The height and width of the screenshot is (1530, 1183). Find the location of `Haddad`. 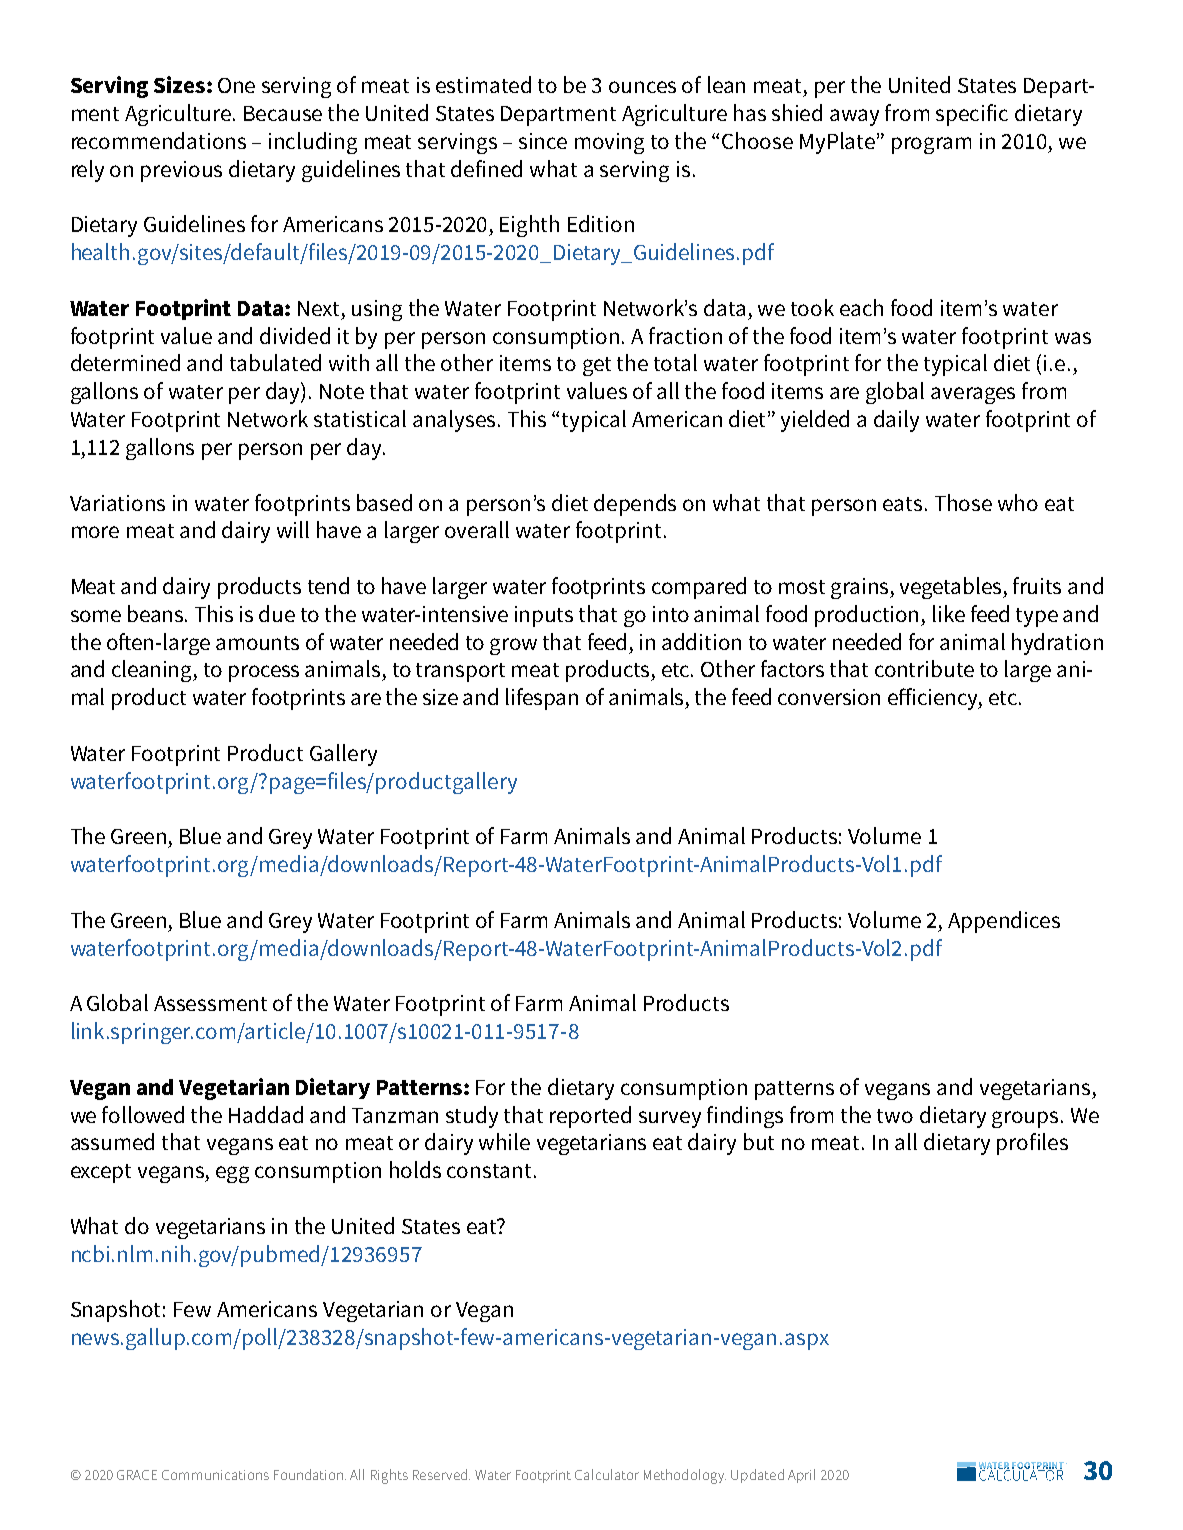

Haddad is located at coordinates (266, 1114).
